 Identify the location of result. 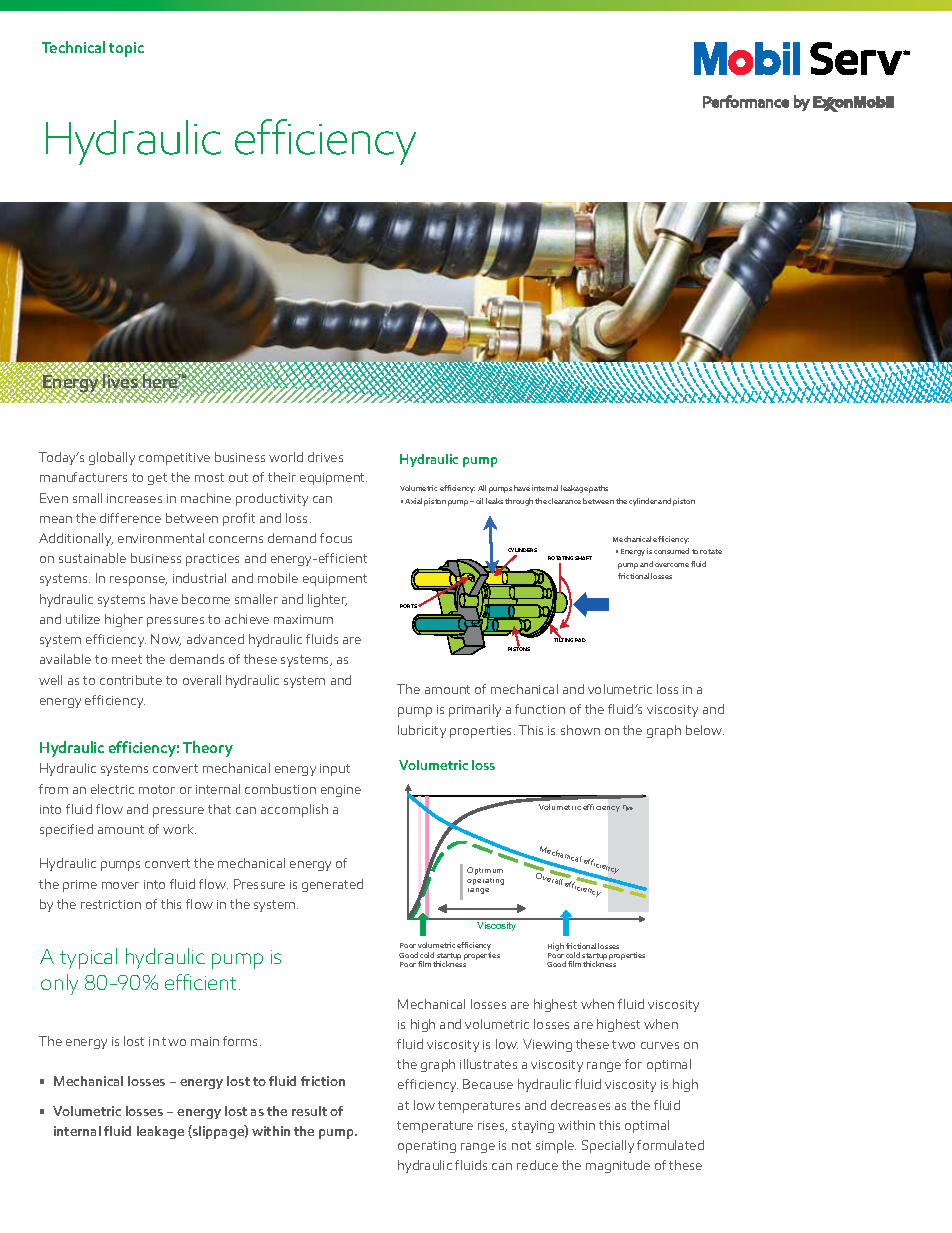
(309, 1111).
